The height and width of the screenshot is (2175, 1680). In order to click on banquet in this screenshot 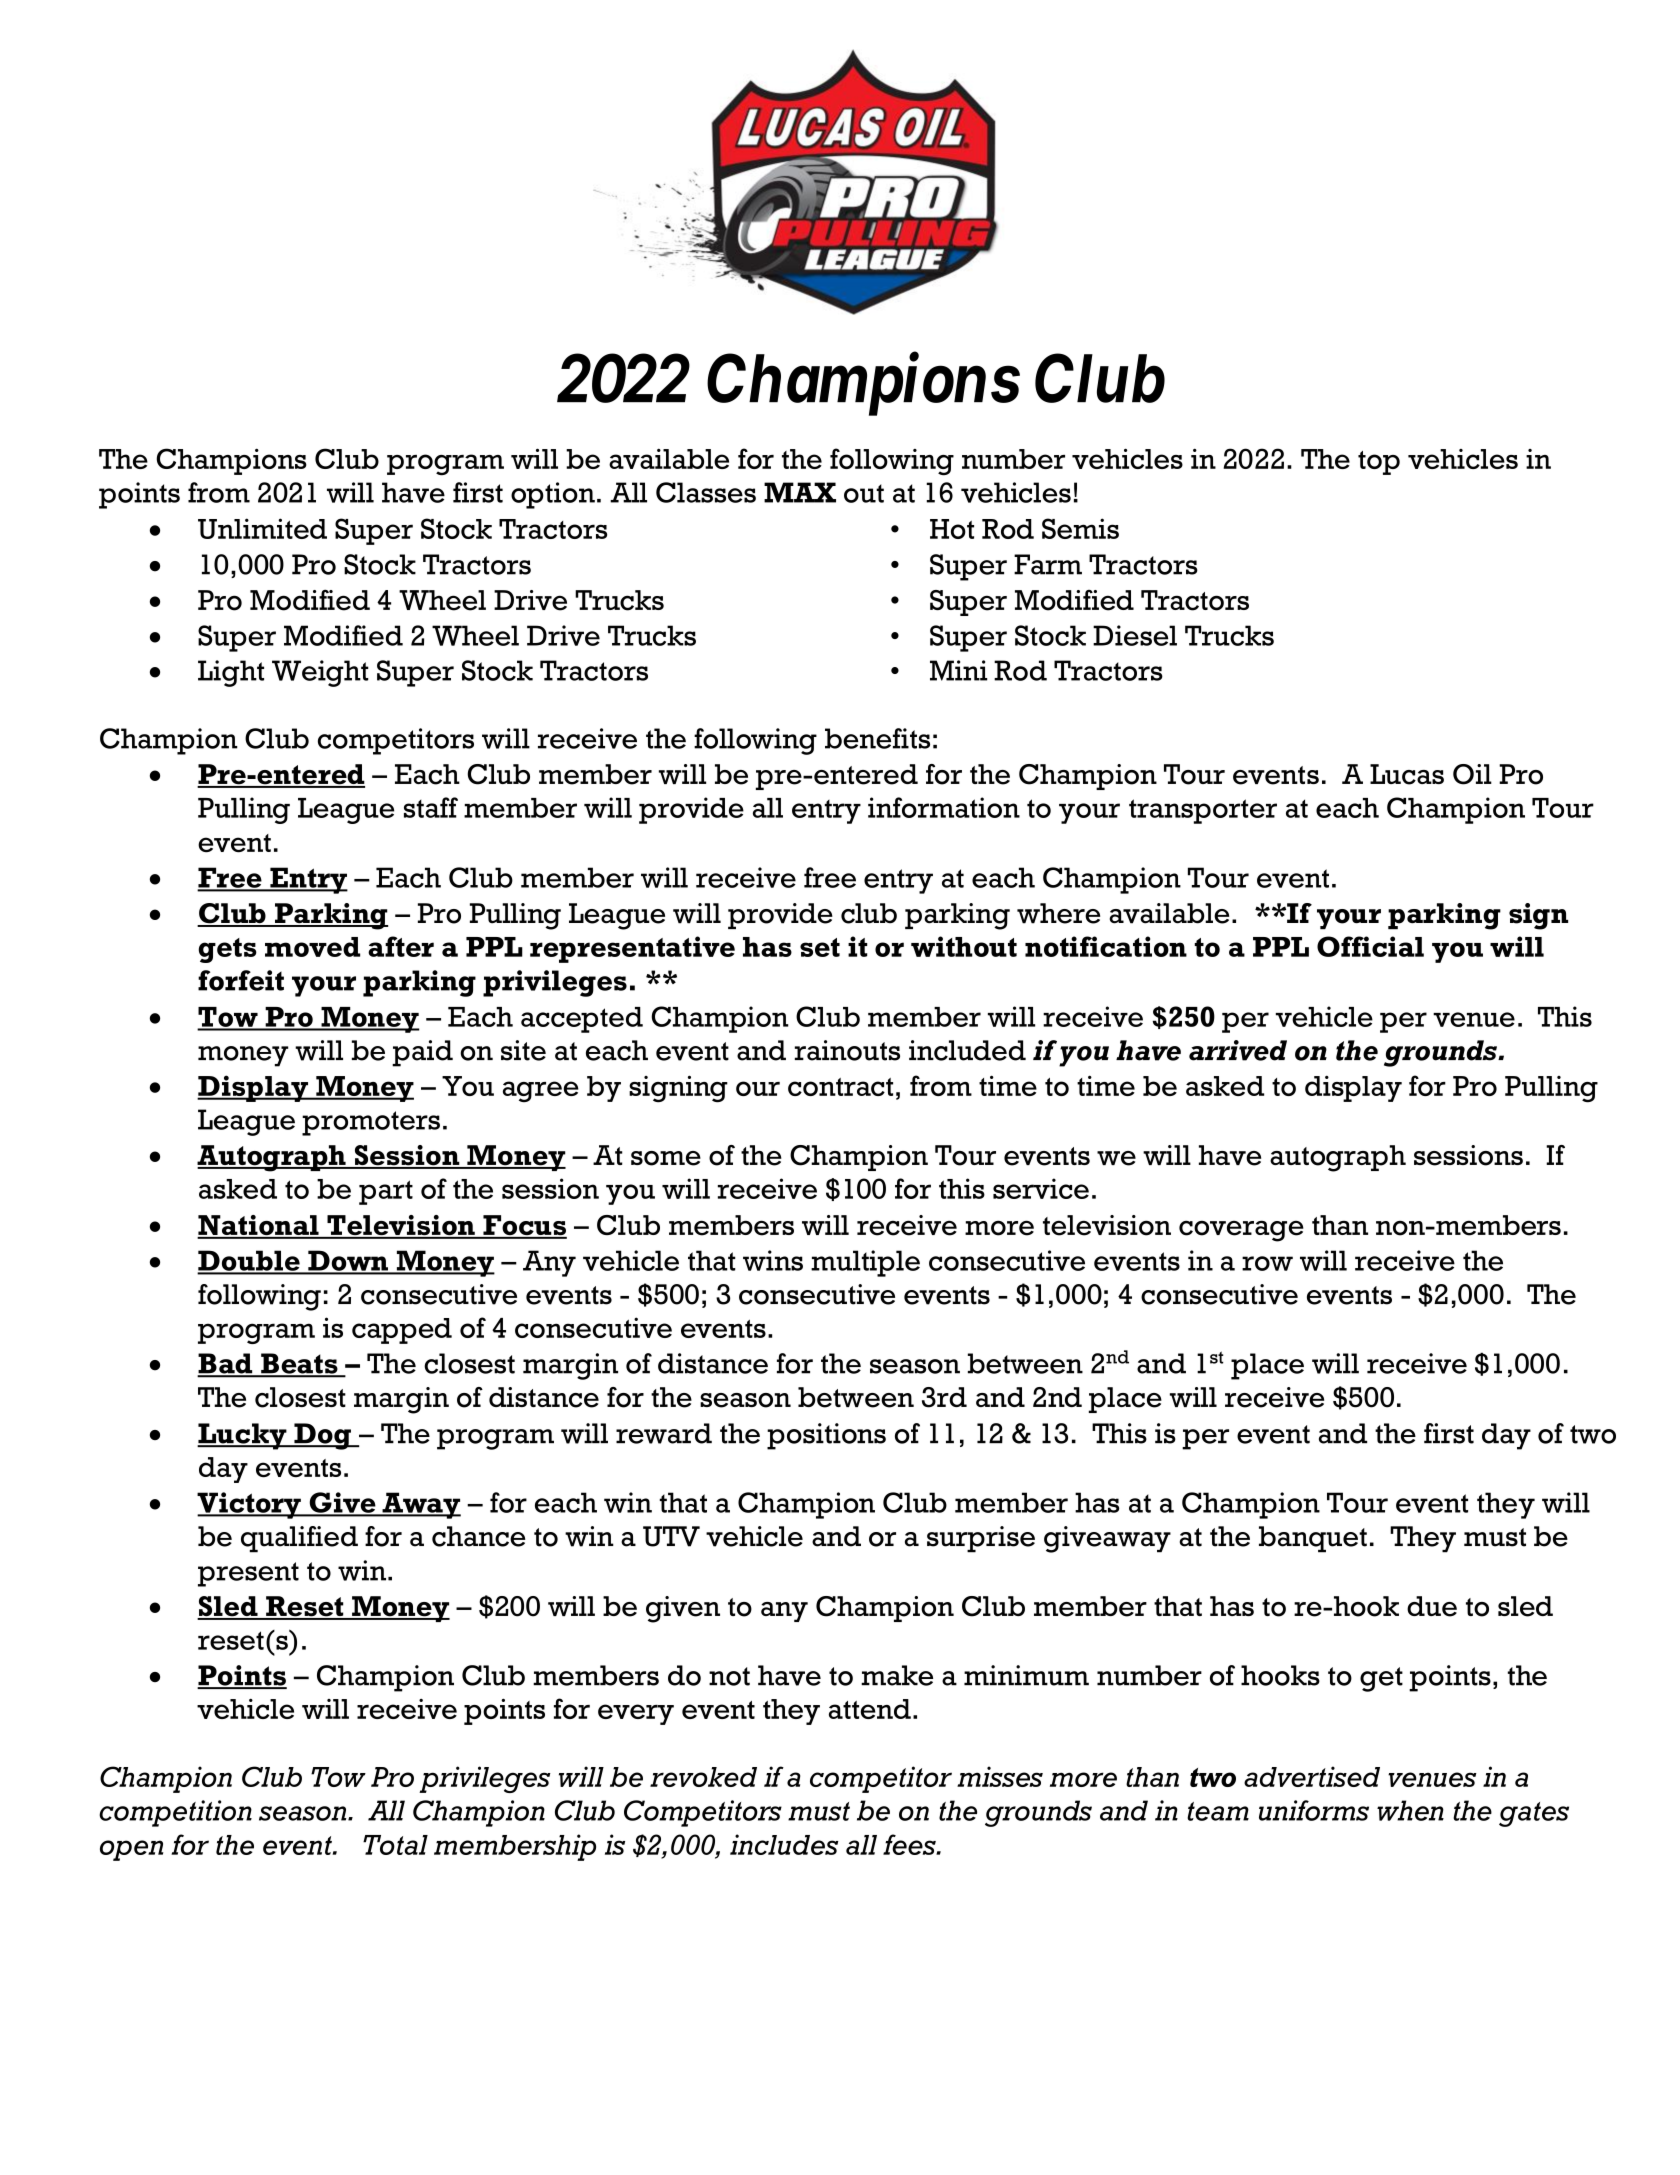, I will do `click(1313, 1539)`.
